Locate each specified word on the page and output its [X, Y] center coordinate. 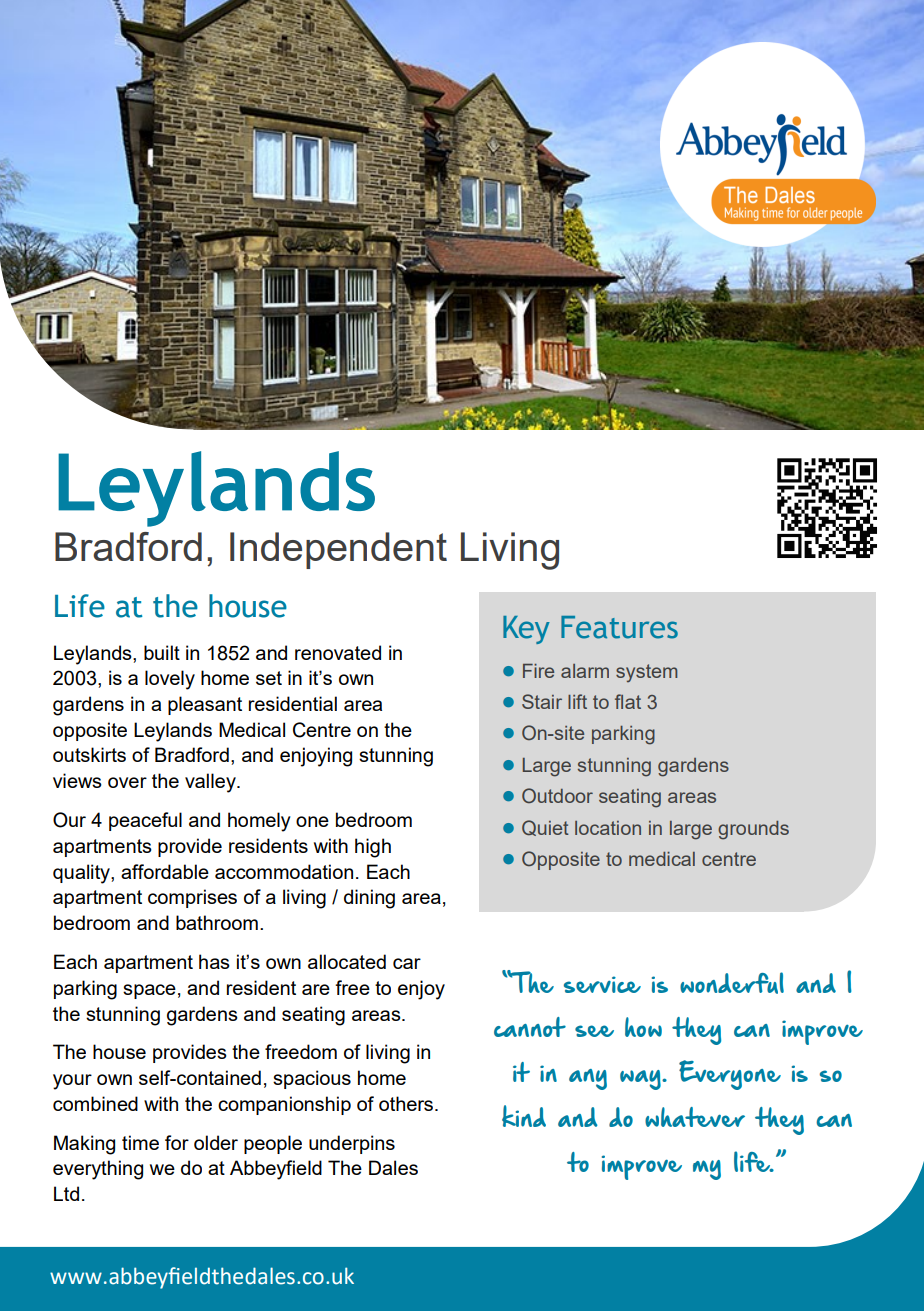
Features [619, 627]
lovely [170, 680]
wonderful [732, 983]
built [162, 652]
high [373, 848]
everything [98, 1170]
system [646, 673]
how [643, 1027]
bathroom [217, 922]
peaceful [145, 821]
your [72, 1082]
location [608, 828]
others [406, 1103]
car [407, 963]
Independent [338, 550]
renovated [338, 652]
